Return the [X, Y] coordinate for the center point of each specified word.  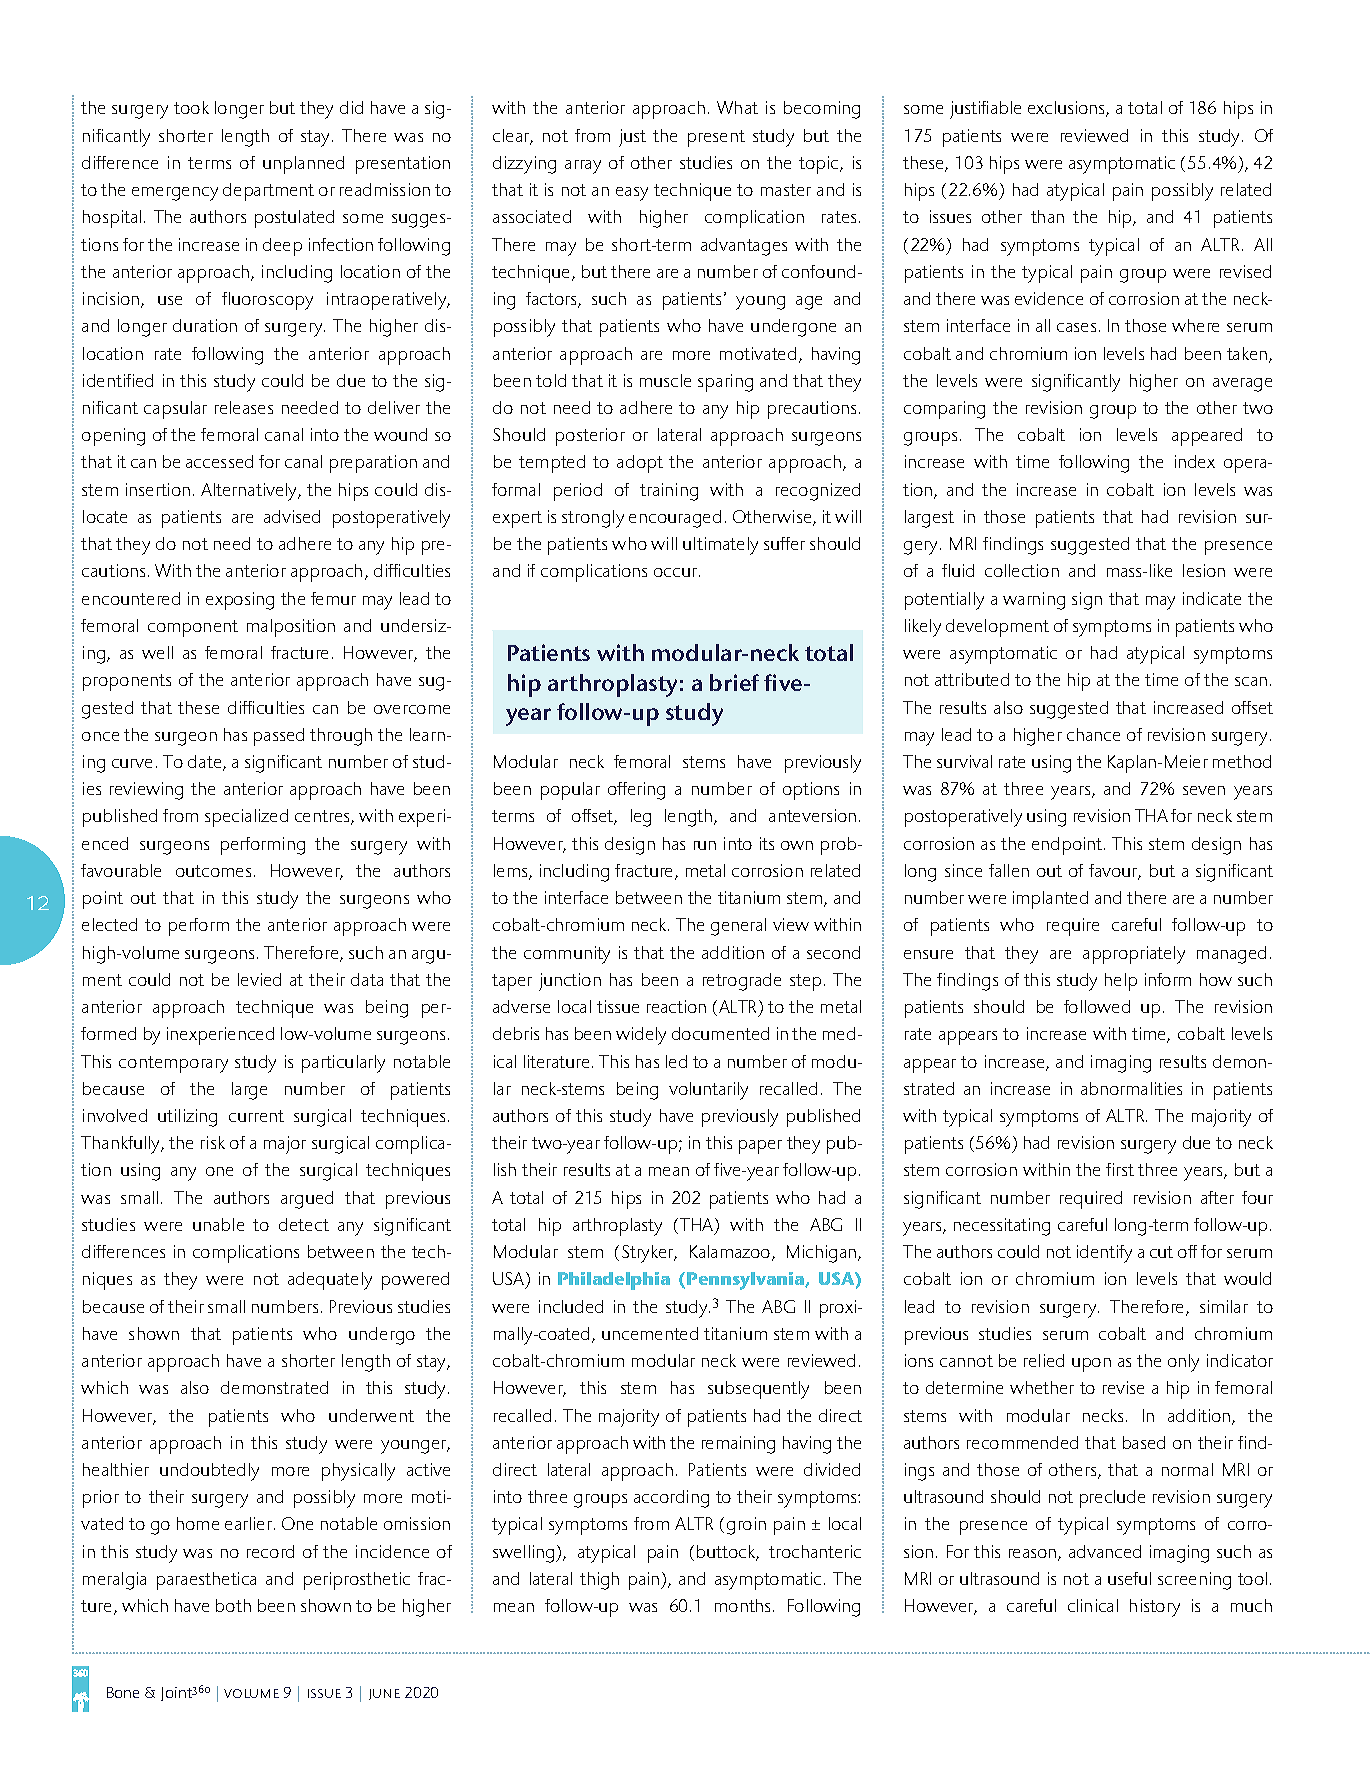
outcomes [213, 871]
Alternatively [250, 492]
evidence [1049, 298]
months [744, 1605]
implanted [1050, 900]
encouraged [675, 519]
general [738, 927]
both [233, 1605]
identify [1104, 1254]
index [1195, 461]
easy [632, 194]
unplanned [303, 165]
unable [218, 1224]
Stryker [649, 1254]
